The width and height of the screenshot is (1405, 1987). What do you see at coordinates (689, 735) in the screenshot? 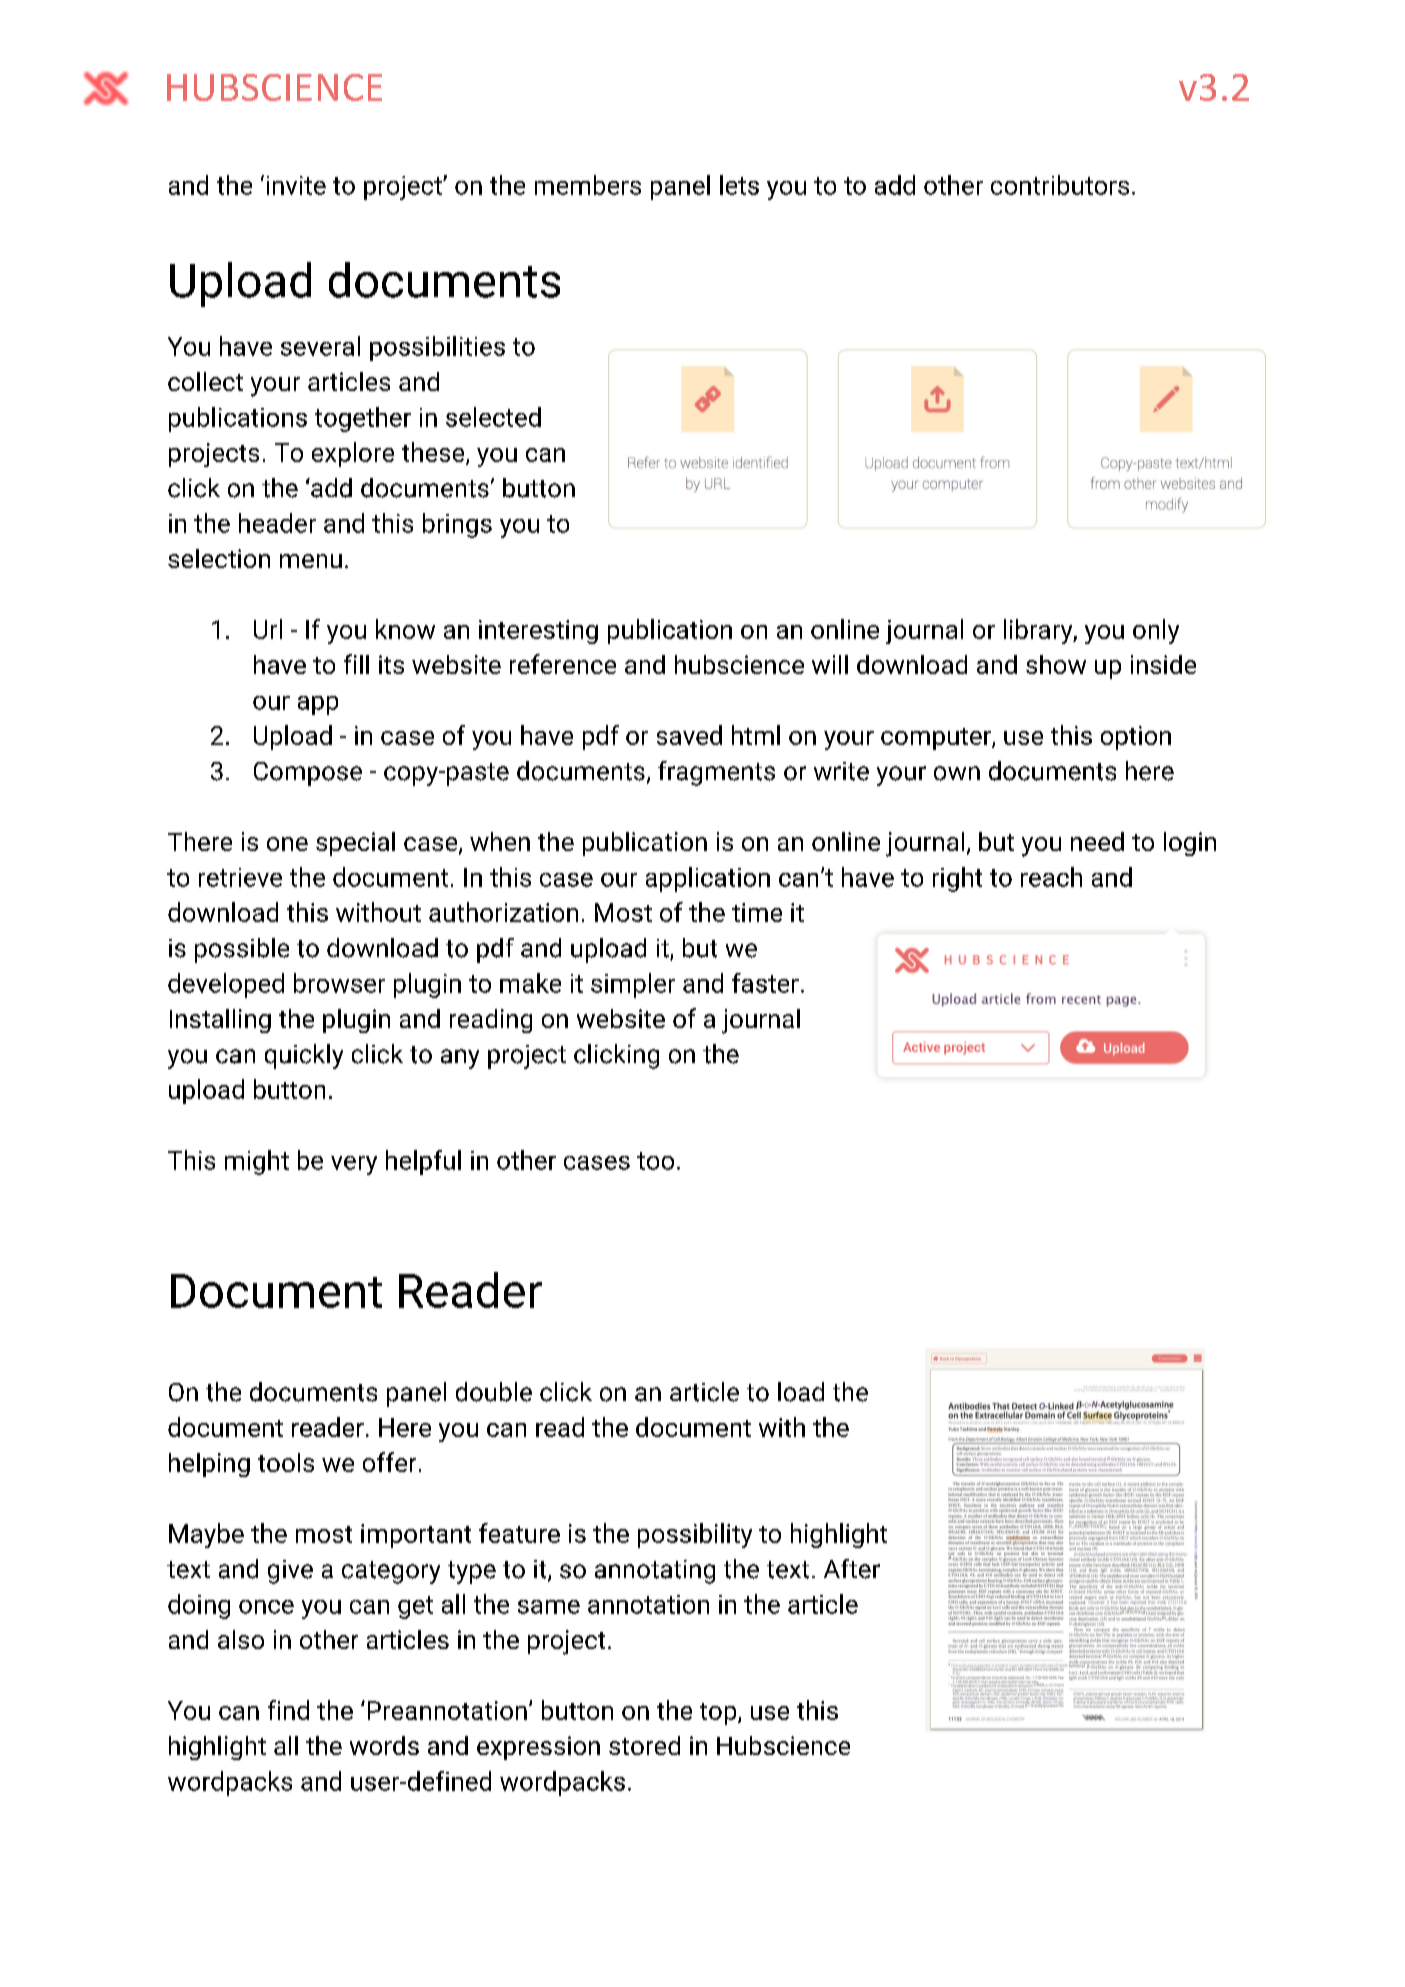
I see `saved` at bounding box center [689, 735].
